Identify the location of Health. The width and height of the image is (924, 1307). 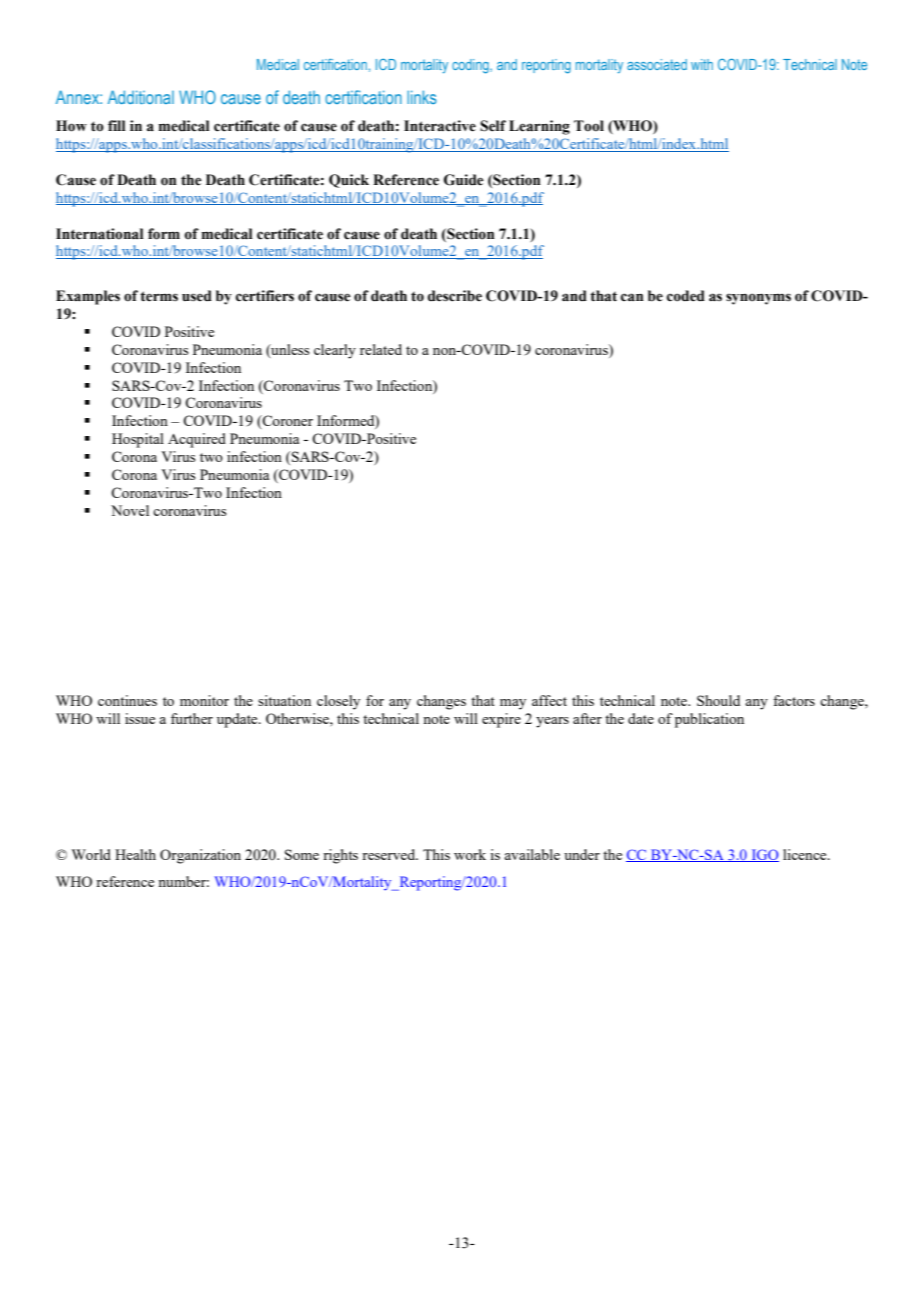
(135, 854).
